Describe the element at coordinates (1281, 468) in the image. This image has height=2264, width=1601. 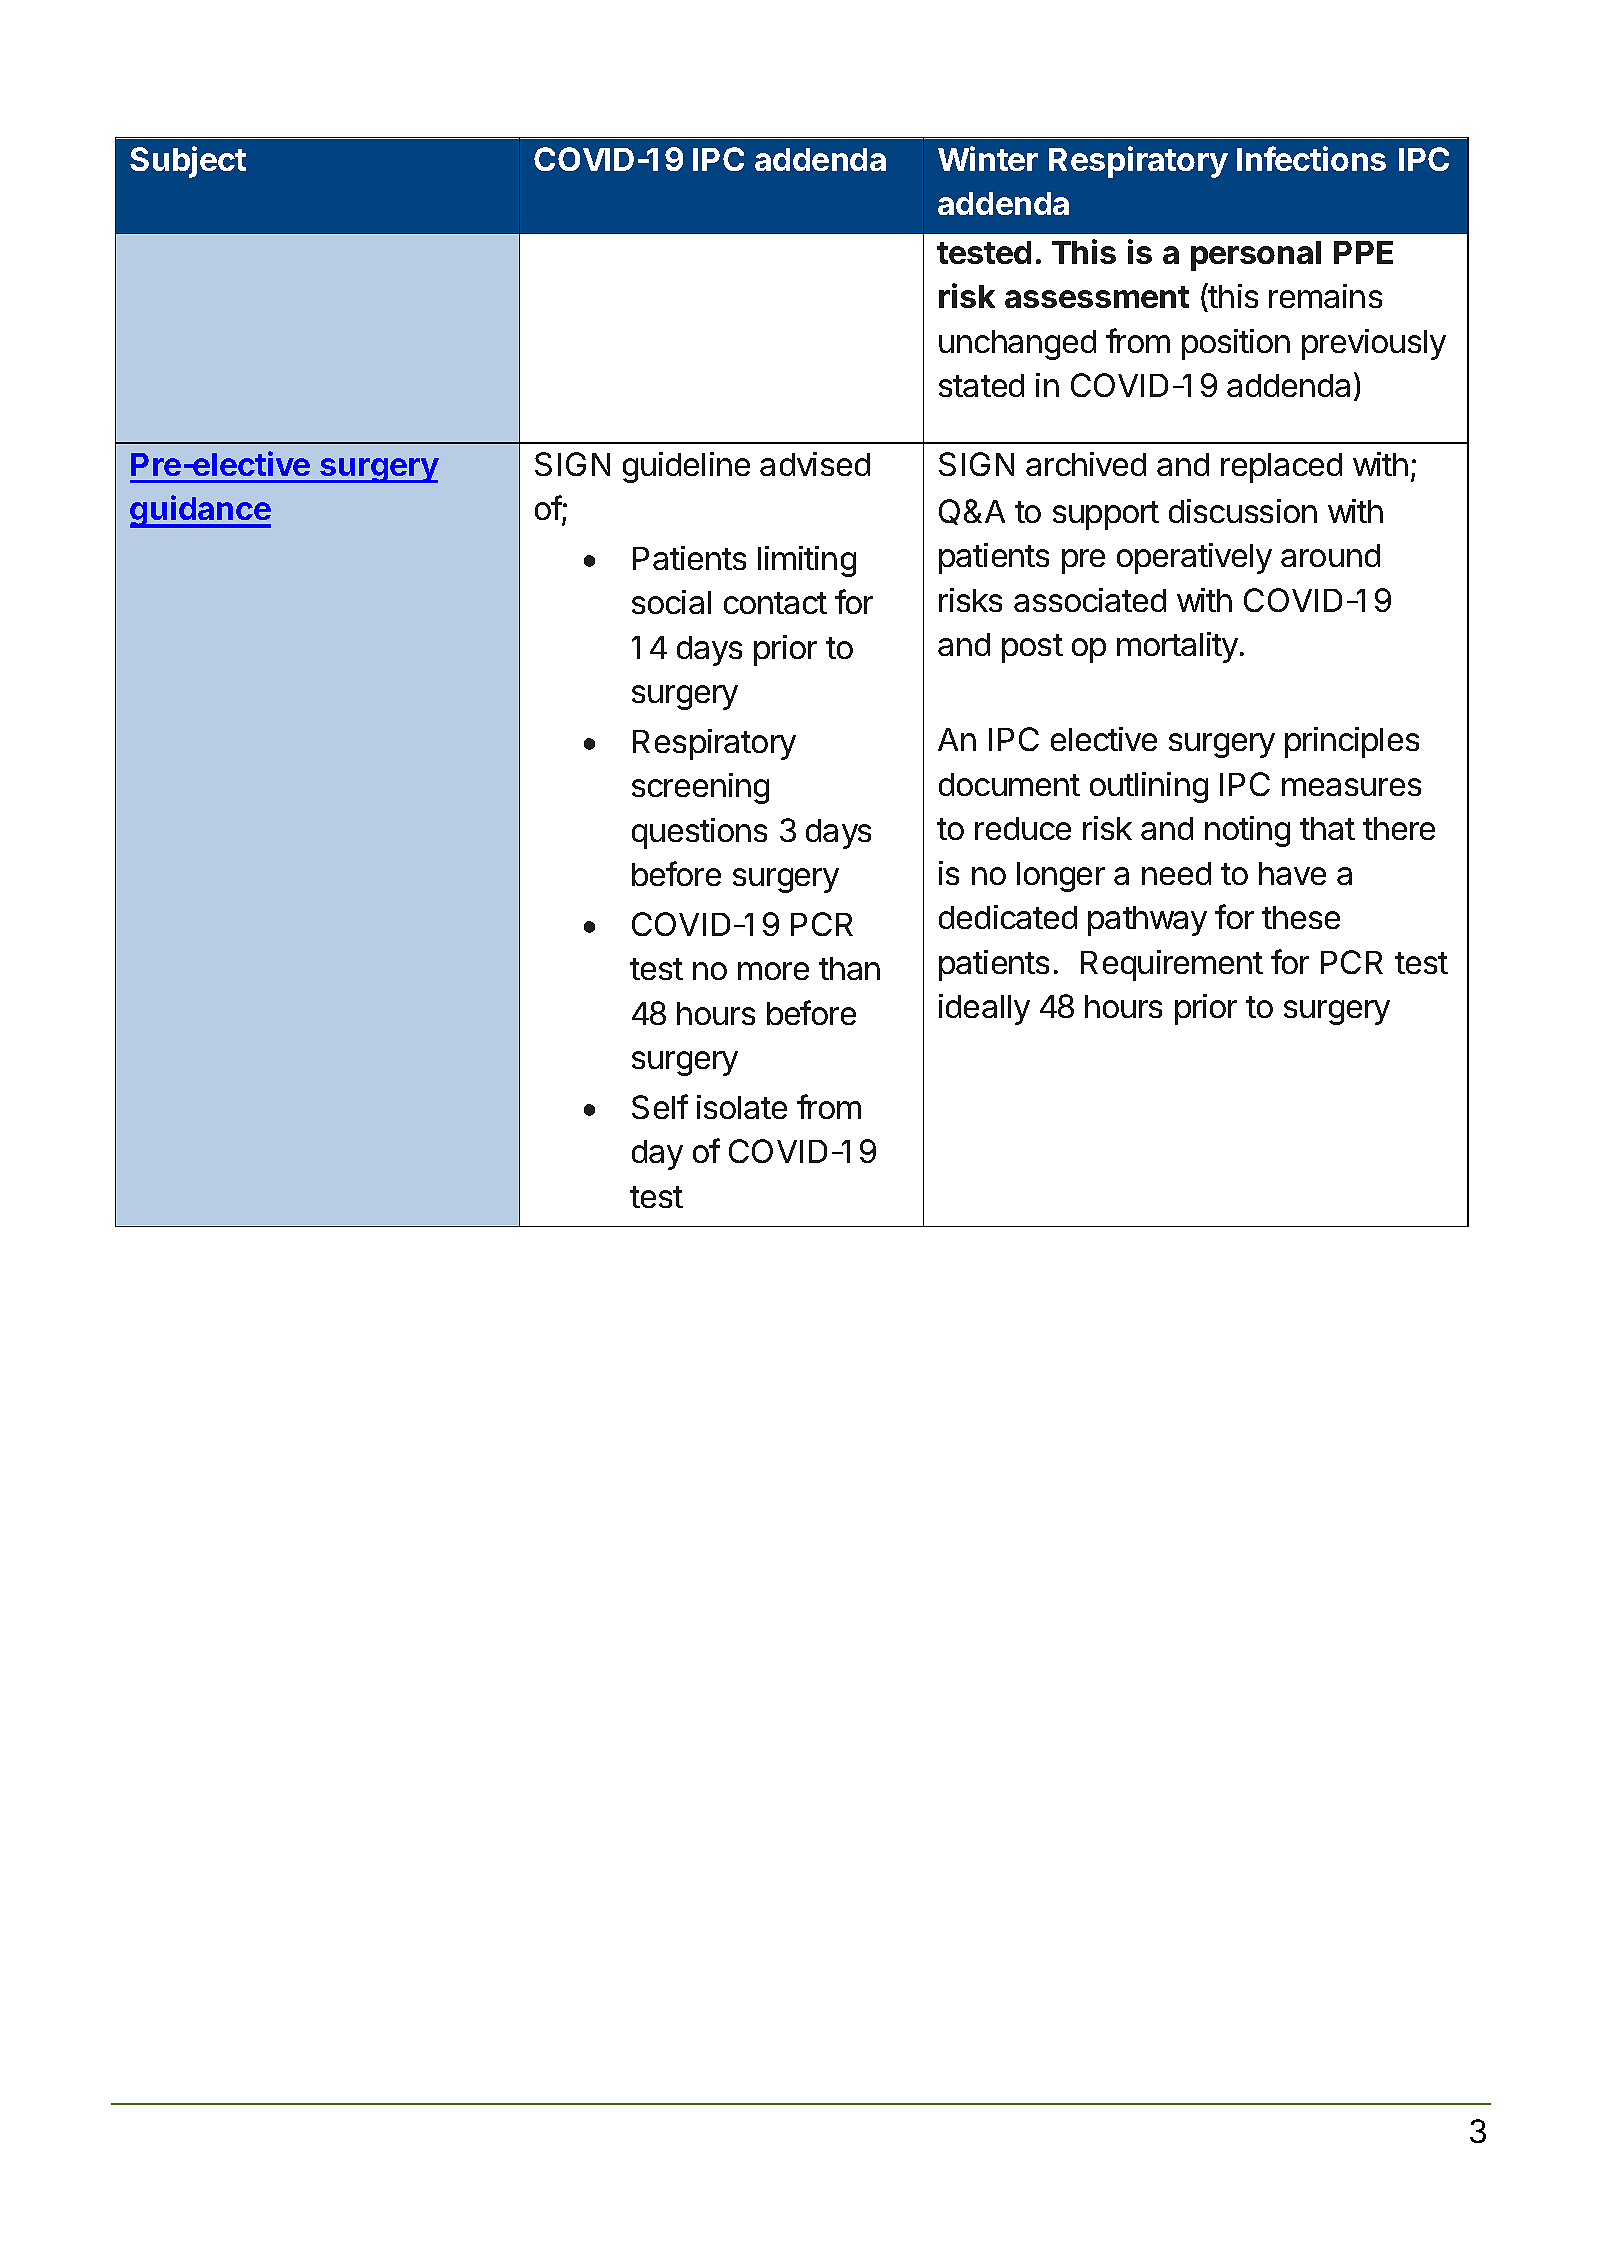
I see `replaced` at that location.
